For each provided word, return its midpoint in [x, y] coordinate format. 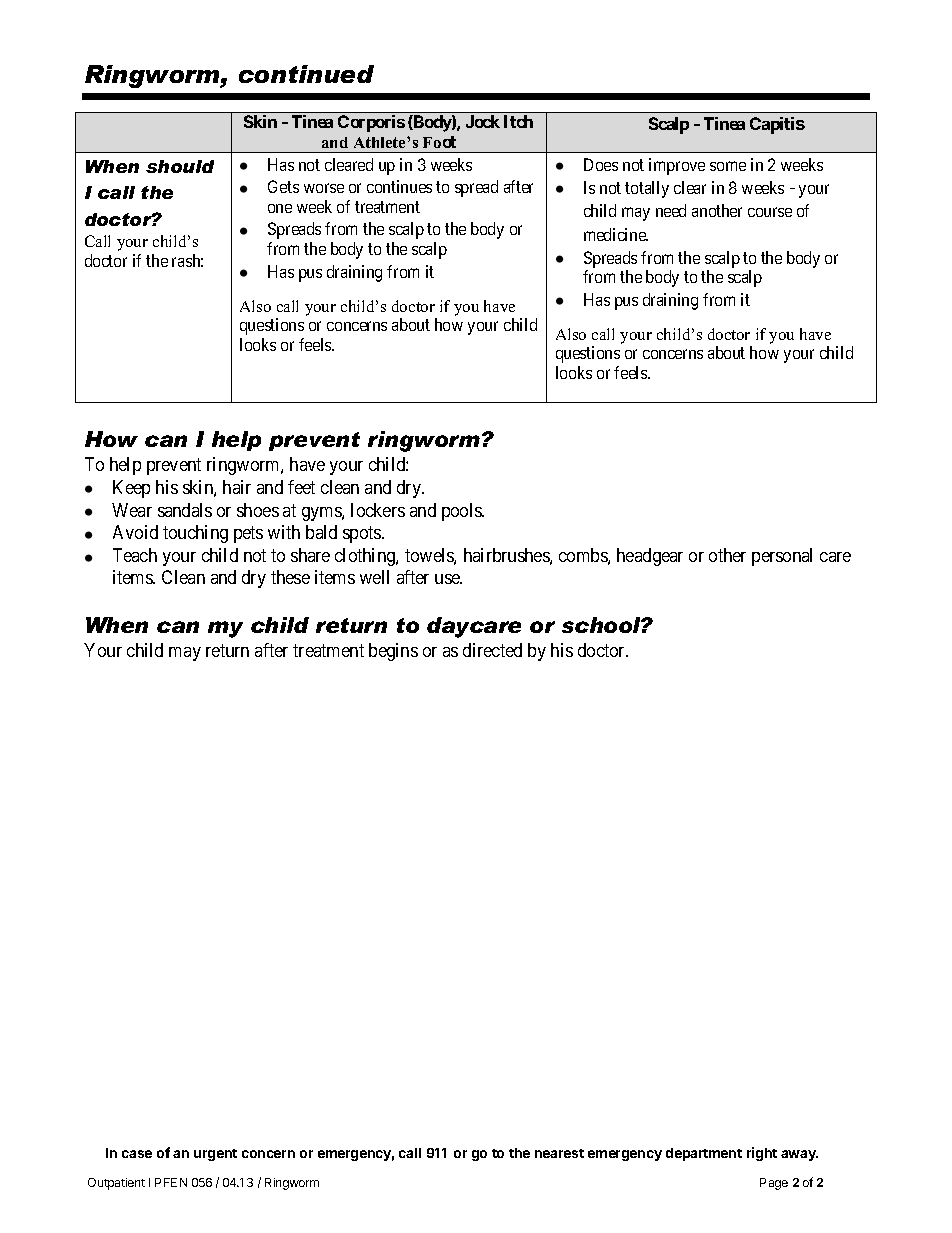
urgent [215, 1155]
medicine [616, 234]
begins [393, 652]
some [728, 166]
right [762, 1154]
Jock [483, 121]
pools [462, 512]
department [704, 1154]
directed [492, 650]
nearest [559, 1153]
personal [782, 557]
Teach [135, 555]
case [137, 1154]
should [180, 166]
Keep [131, 489]
